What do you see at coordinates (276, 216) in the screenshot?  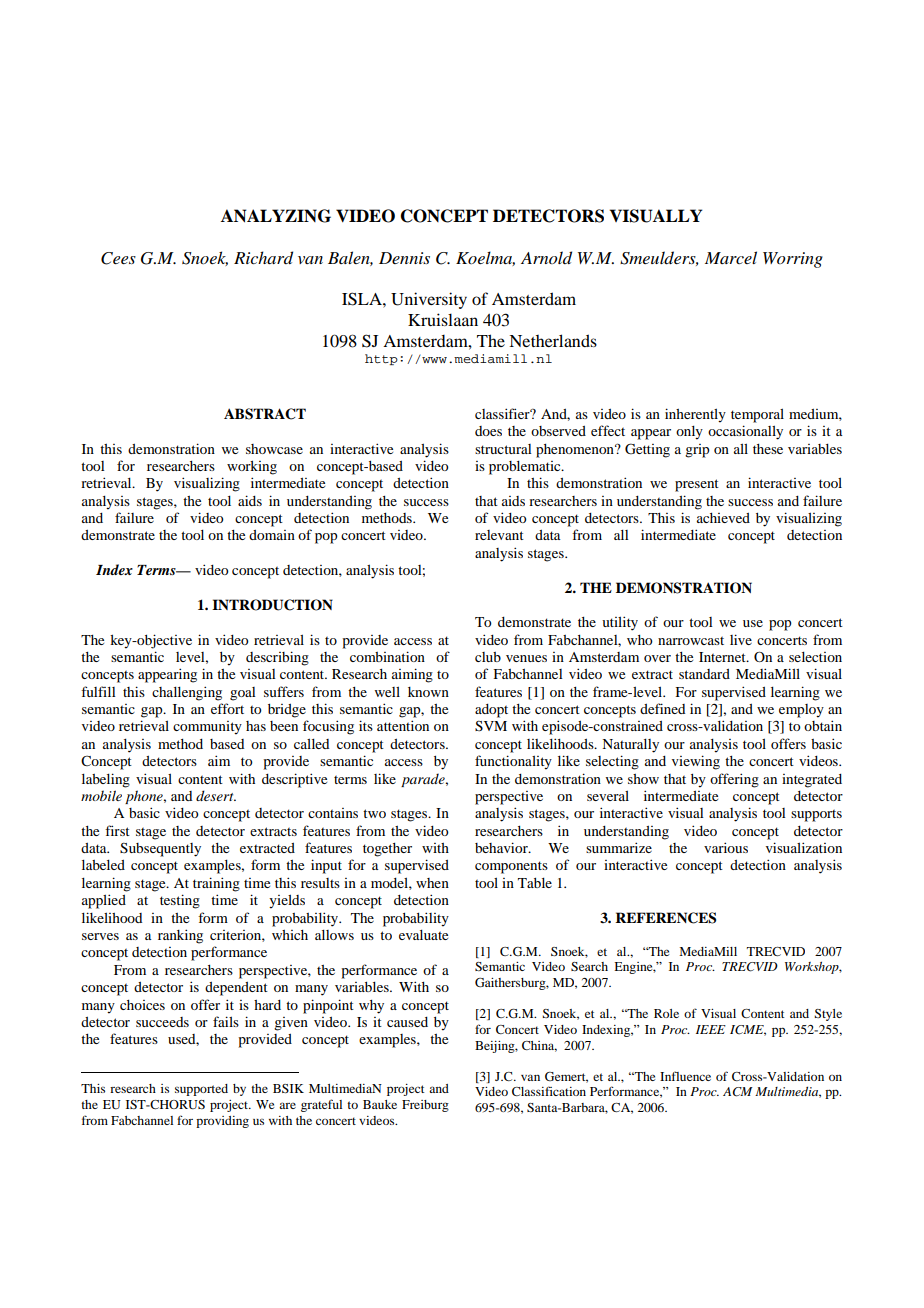 I see `ANALYZING` at bounding box center [276, 216].
